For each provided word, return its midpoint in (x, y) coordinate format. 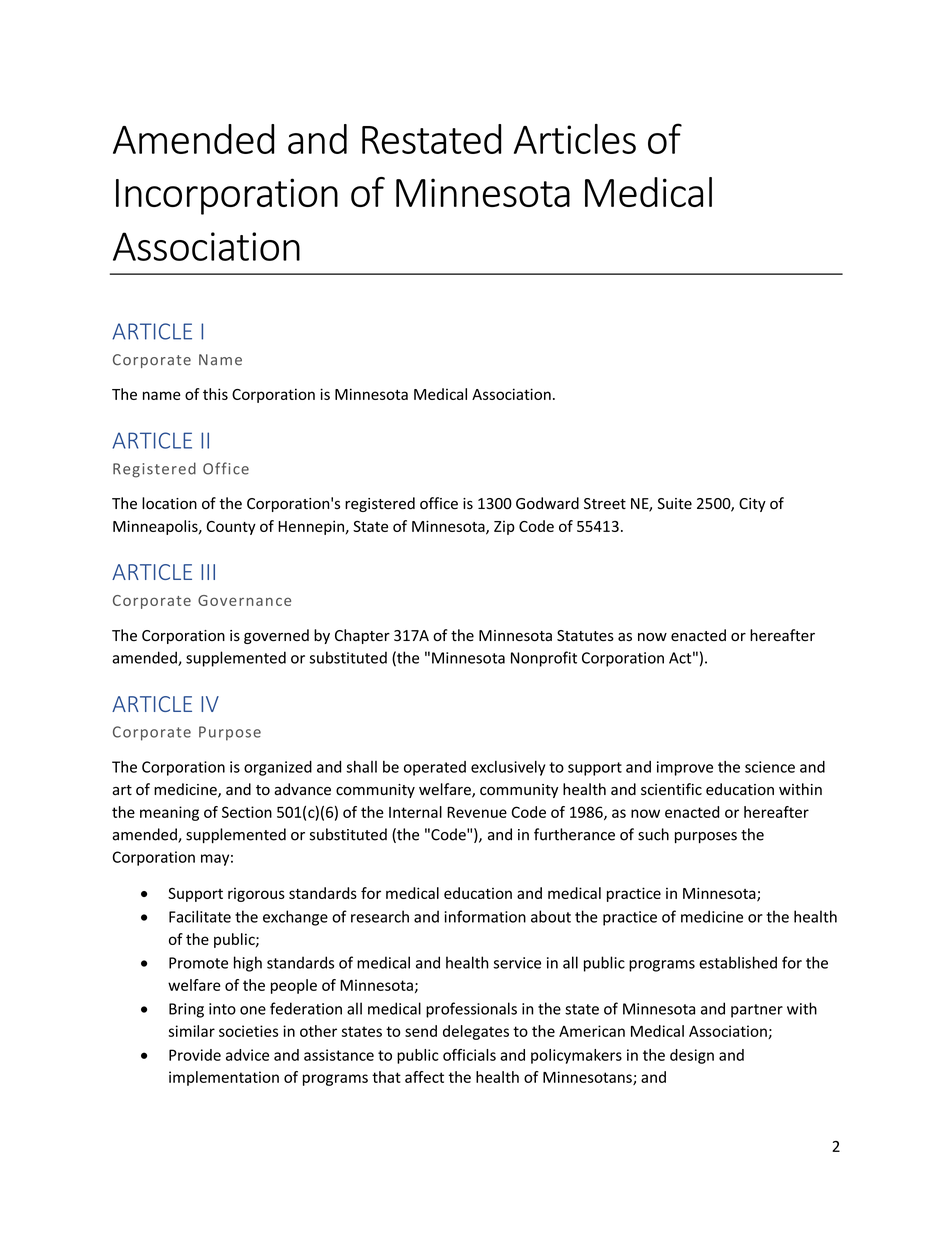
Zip (504, 528)
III (208, 572)
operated (435, 768)
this (215, 394)
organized (278, 768)
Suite (675, 504)
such (653, 834)
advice (247, 1055)
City (752, 505)
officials (469, 1055)
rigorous (256, 895)
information (485, 916)
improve (685, 768)
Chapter (362, 636)
